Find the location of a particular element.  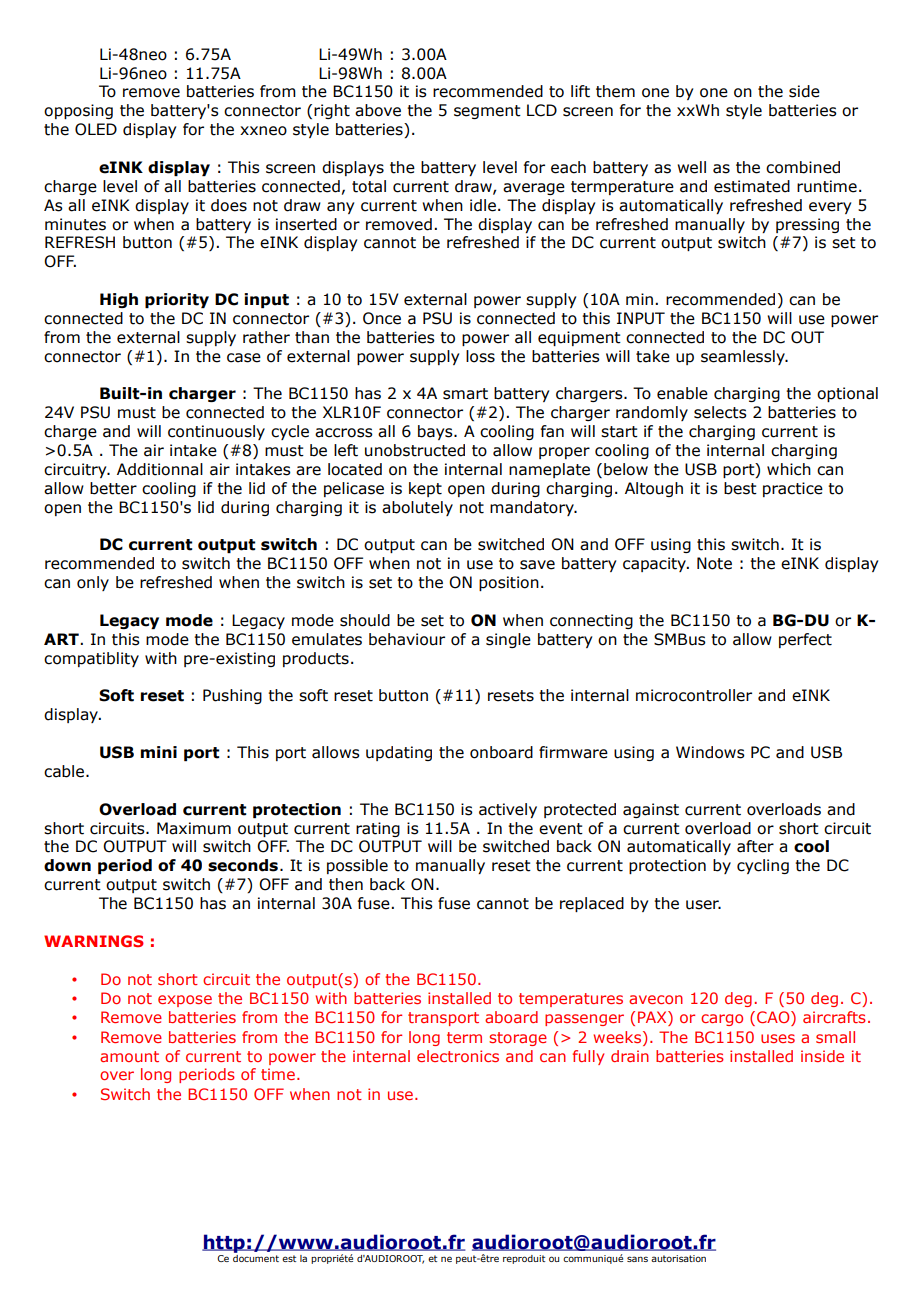

uses is located at coordinates (778, 1038).
